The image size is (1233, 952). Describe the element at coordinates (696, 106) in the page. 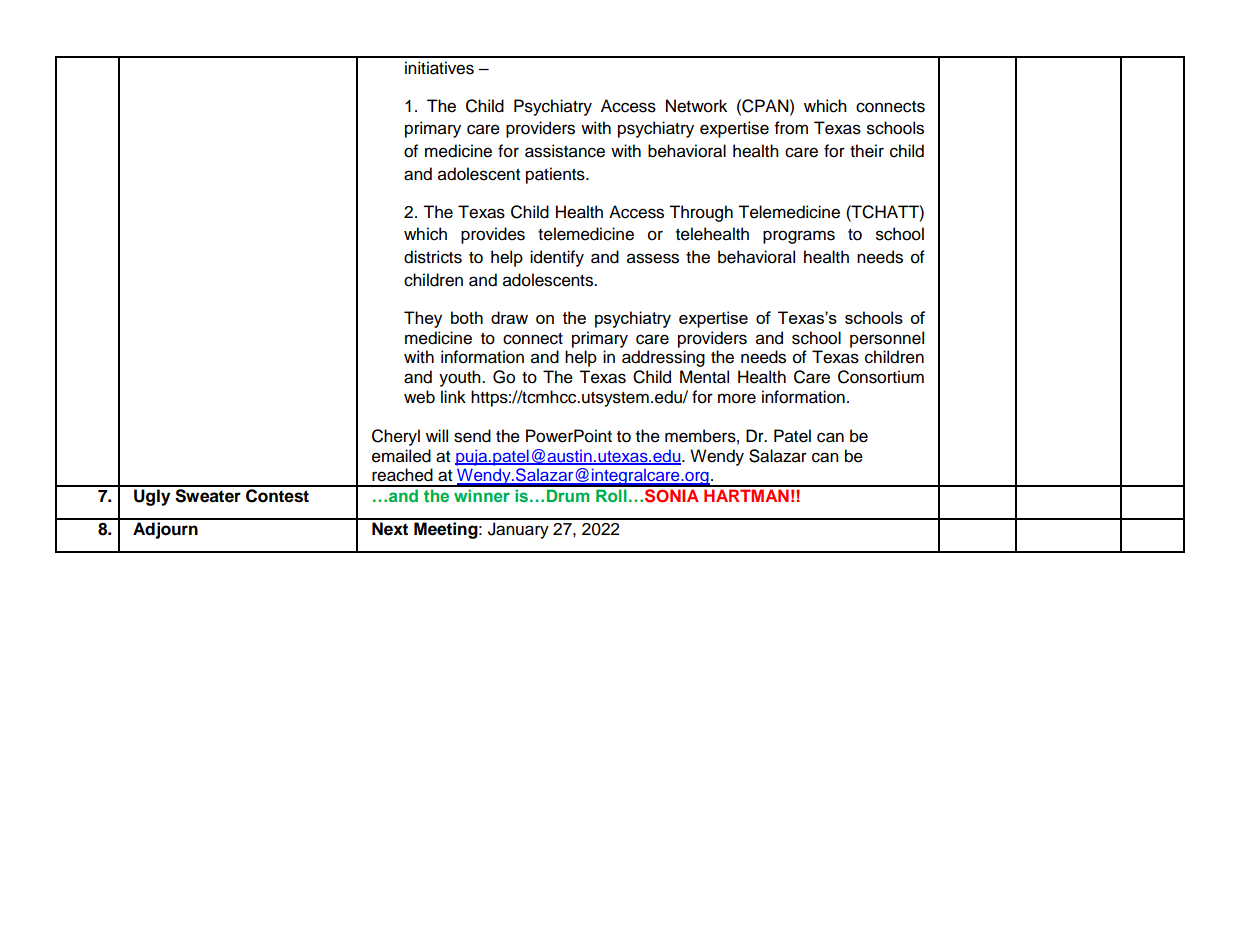

I see `Network` at that location.
